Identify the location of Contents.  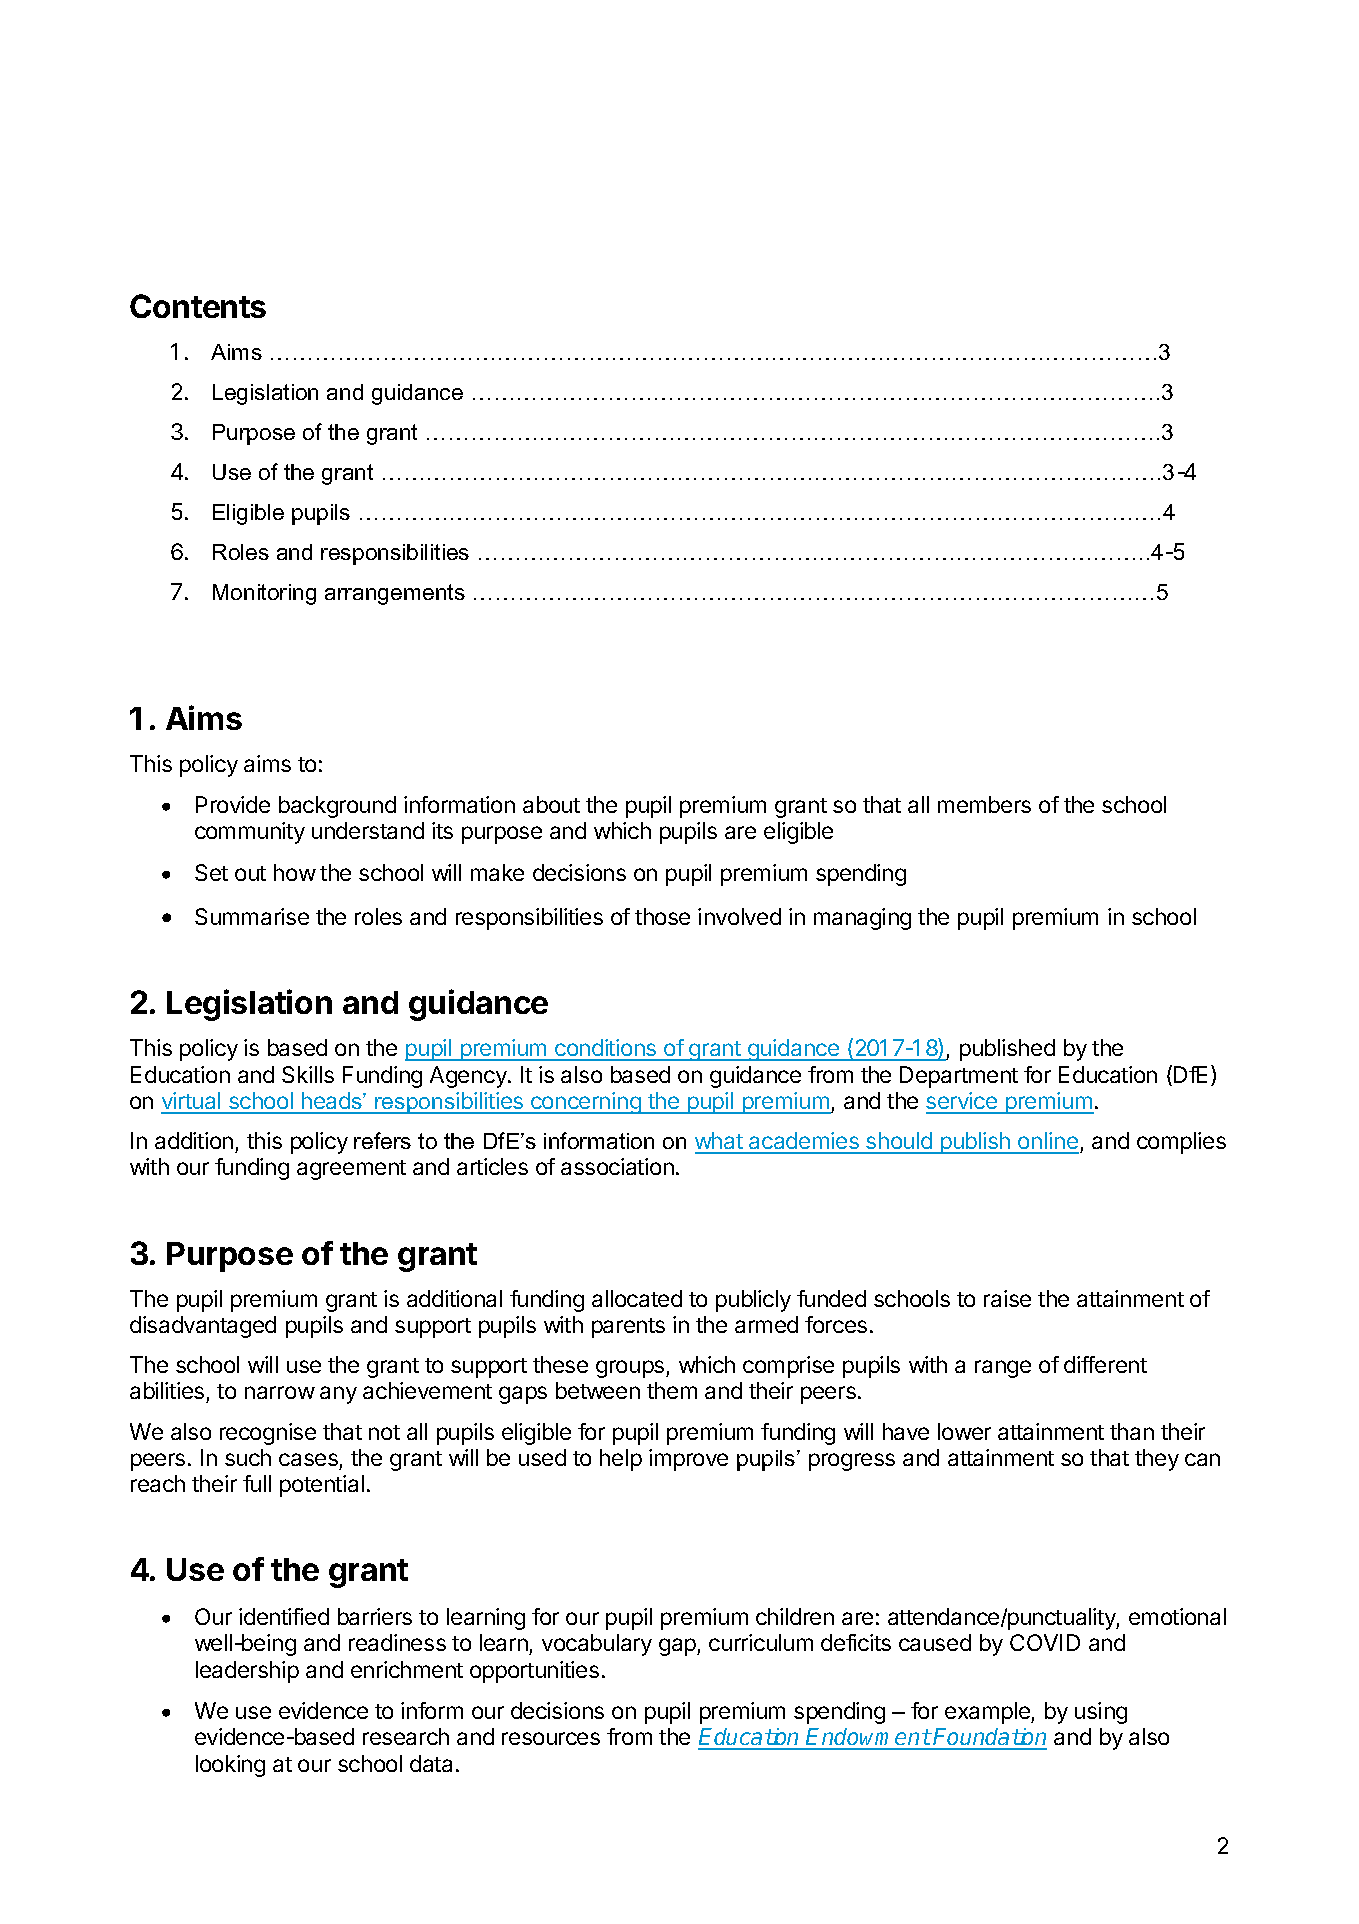
(198, 306).
